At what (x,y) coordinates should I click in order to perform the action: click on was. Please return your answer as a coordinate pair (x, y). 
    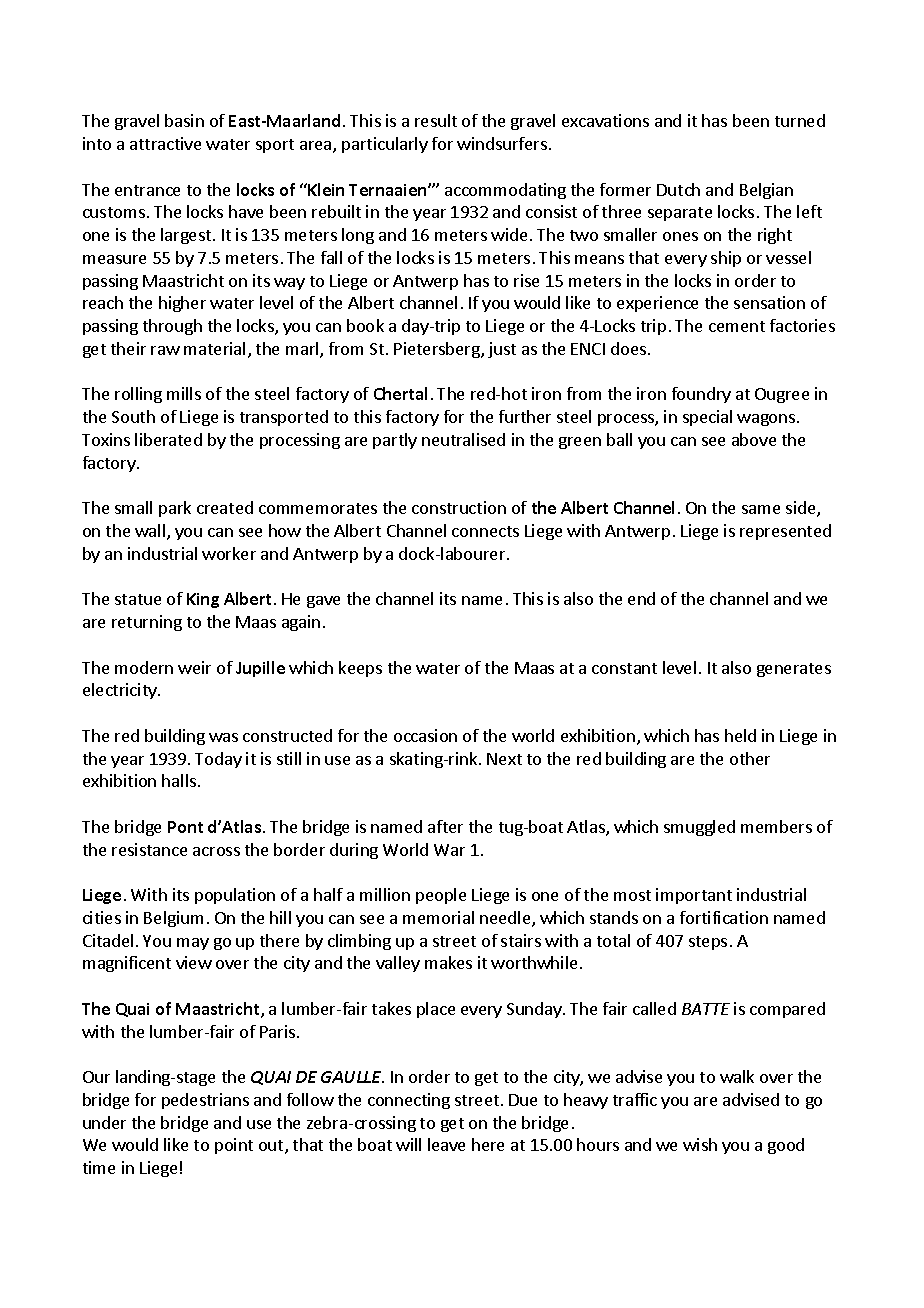
    Looking at the image, I should click on (223, 737).
